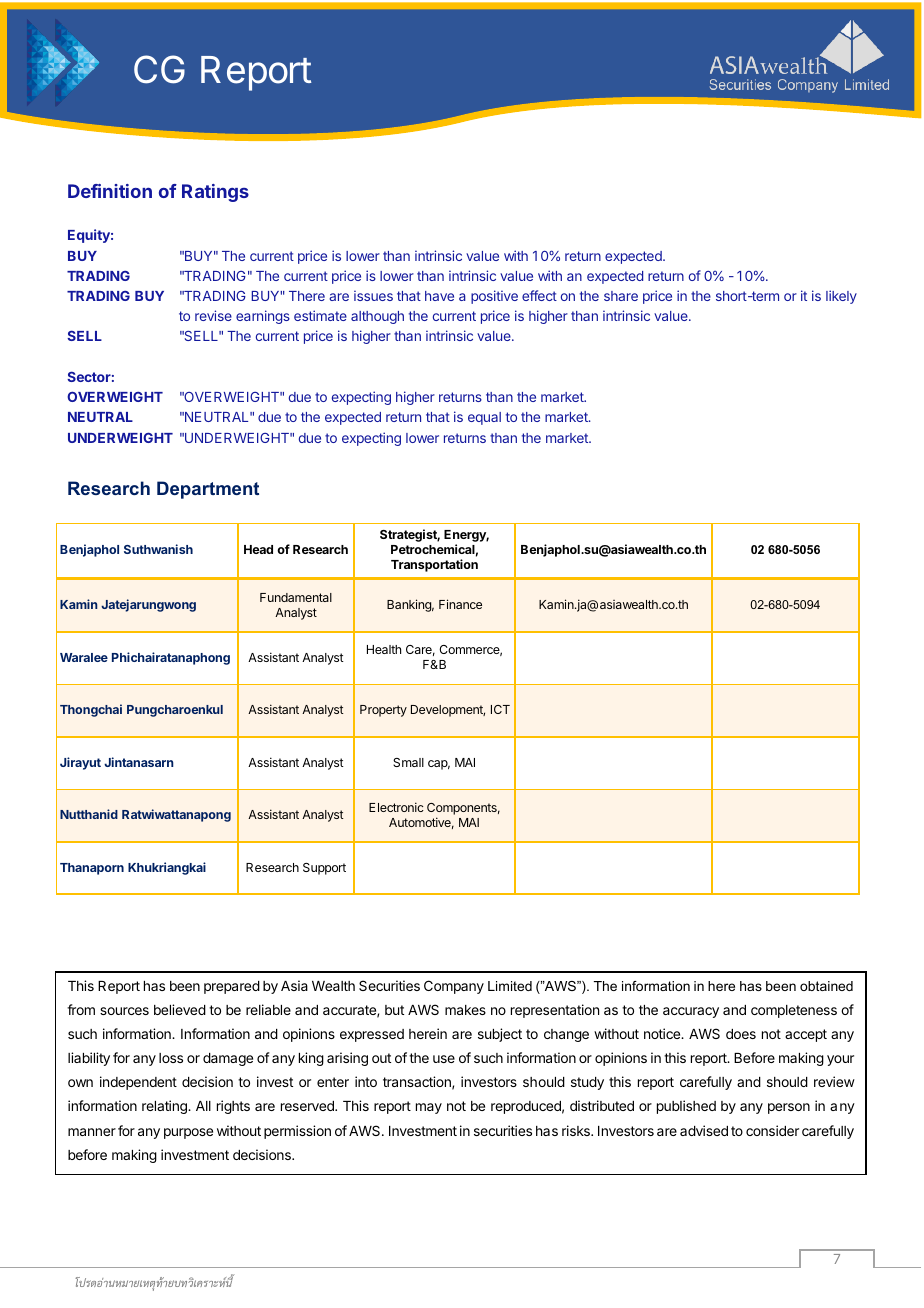 This screenshot has height=1308, width=924. Describe the element at coordinates (215, 193) in the screenshot. I see `Ratings` at that location.
